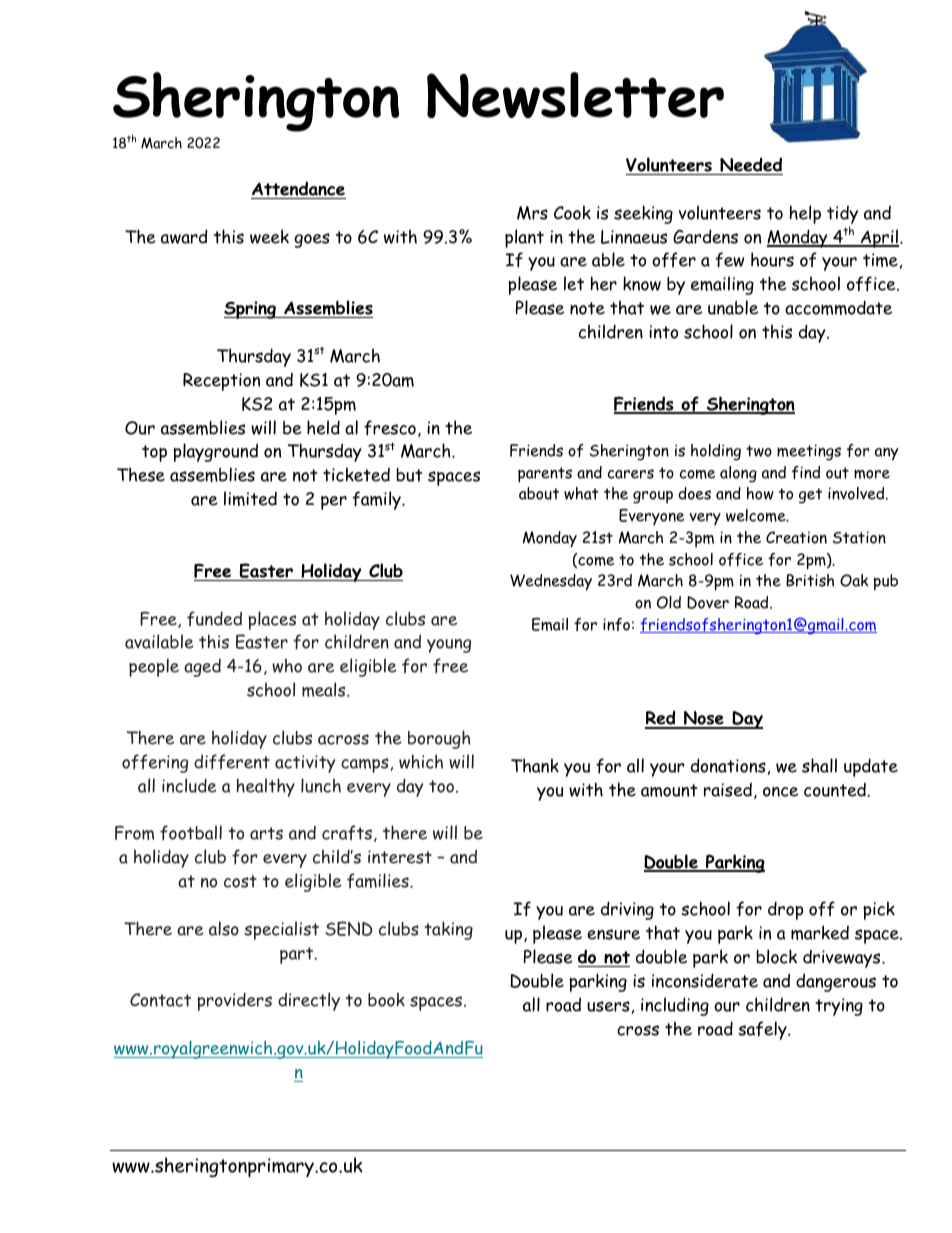 This screenshot has height=1233, width=952. I want to click on Newsletter, so click(575, 95).
